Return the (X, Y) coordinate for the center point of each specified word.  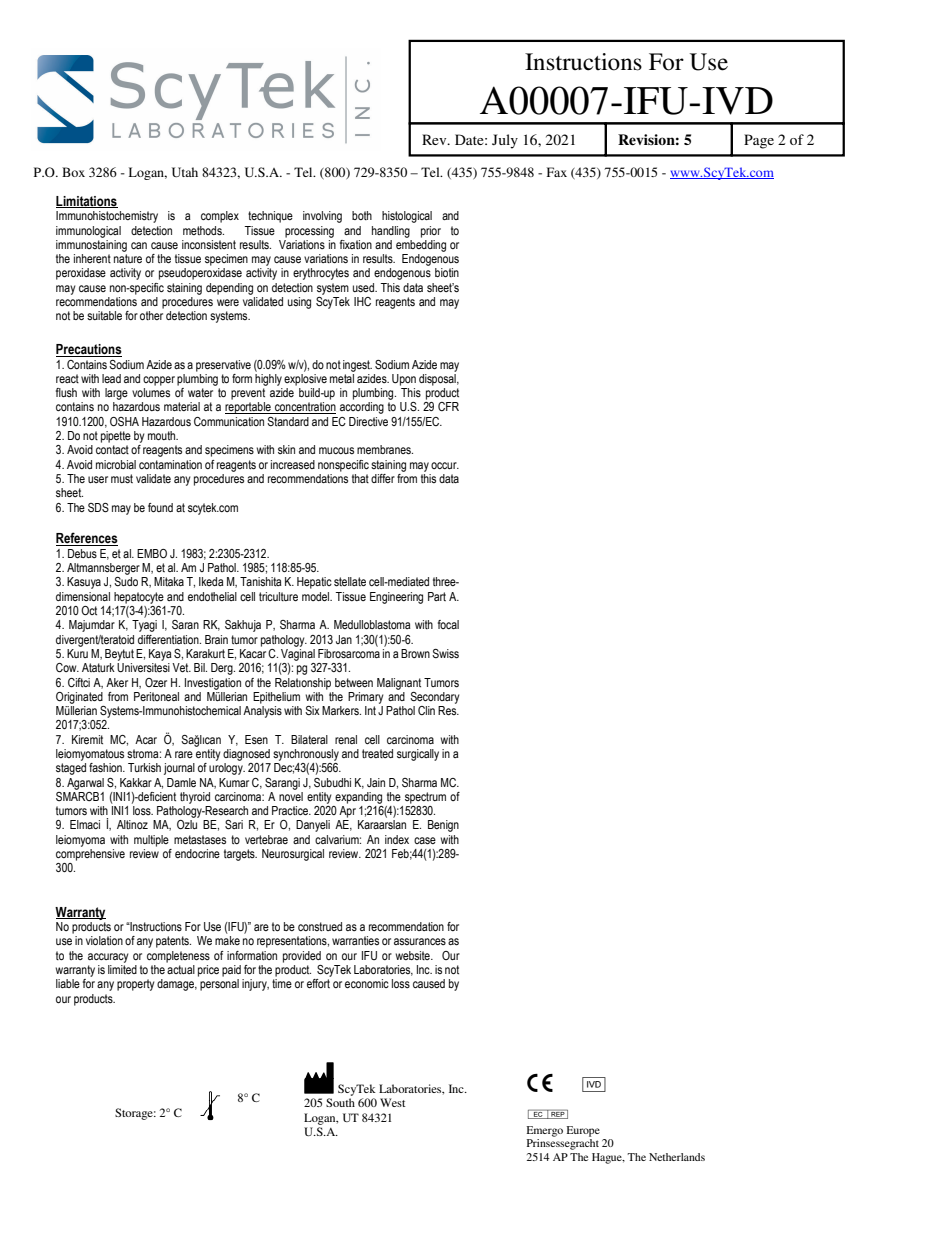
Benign (443, 826)
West (393, 1102)
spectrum (425, 798)
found (160, 507)
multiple (151, 841)
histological (407, 217)
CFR (448, 406)
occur (445, 465)
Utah (185, 172)
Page (759, 141)
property (136, 985)
